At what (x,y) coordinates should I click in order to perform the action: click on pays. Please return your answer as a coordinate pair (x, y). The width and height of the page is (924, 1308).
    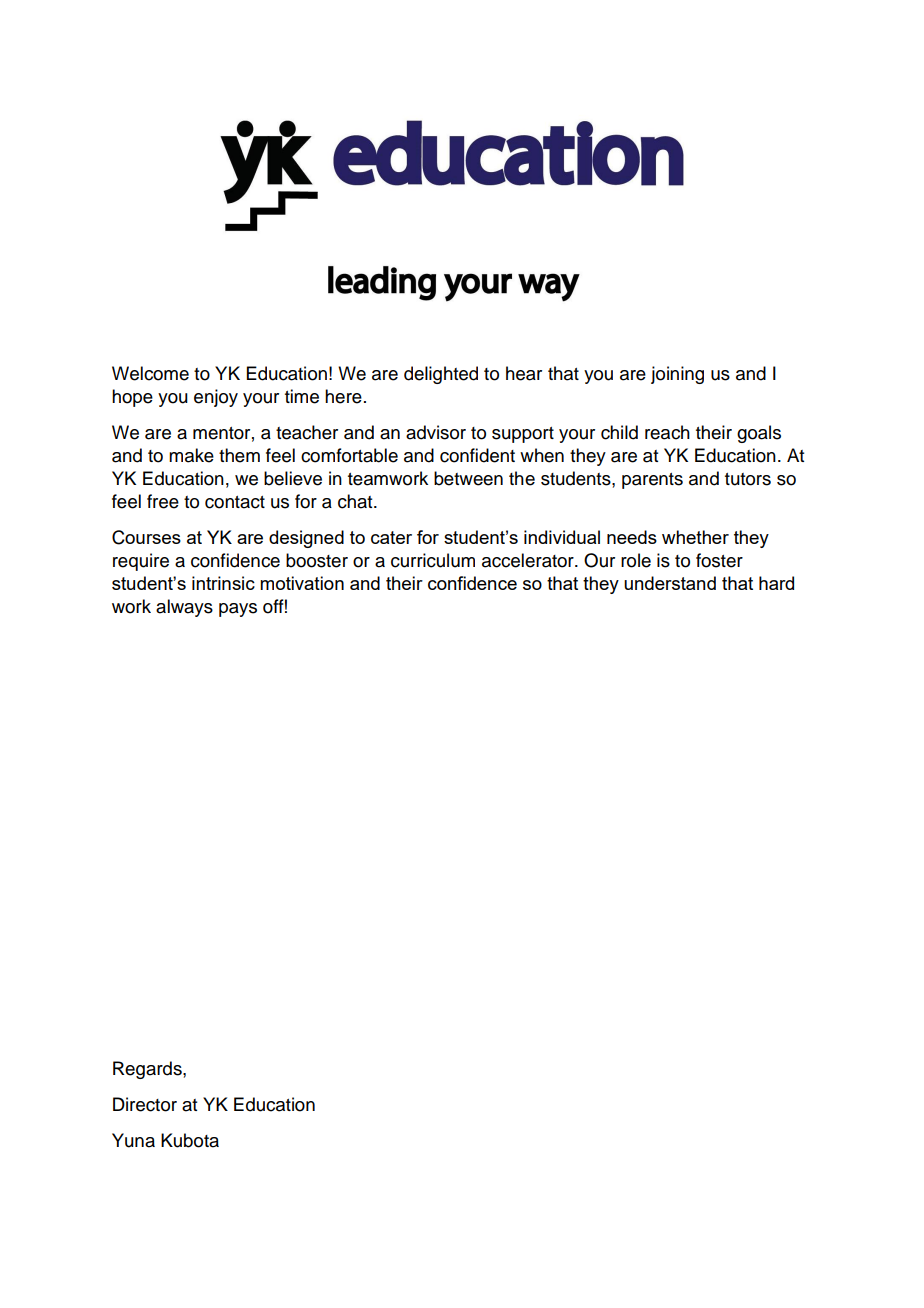
    Looking at the image, I should click on (238, 610).
